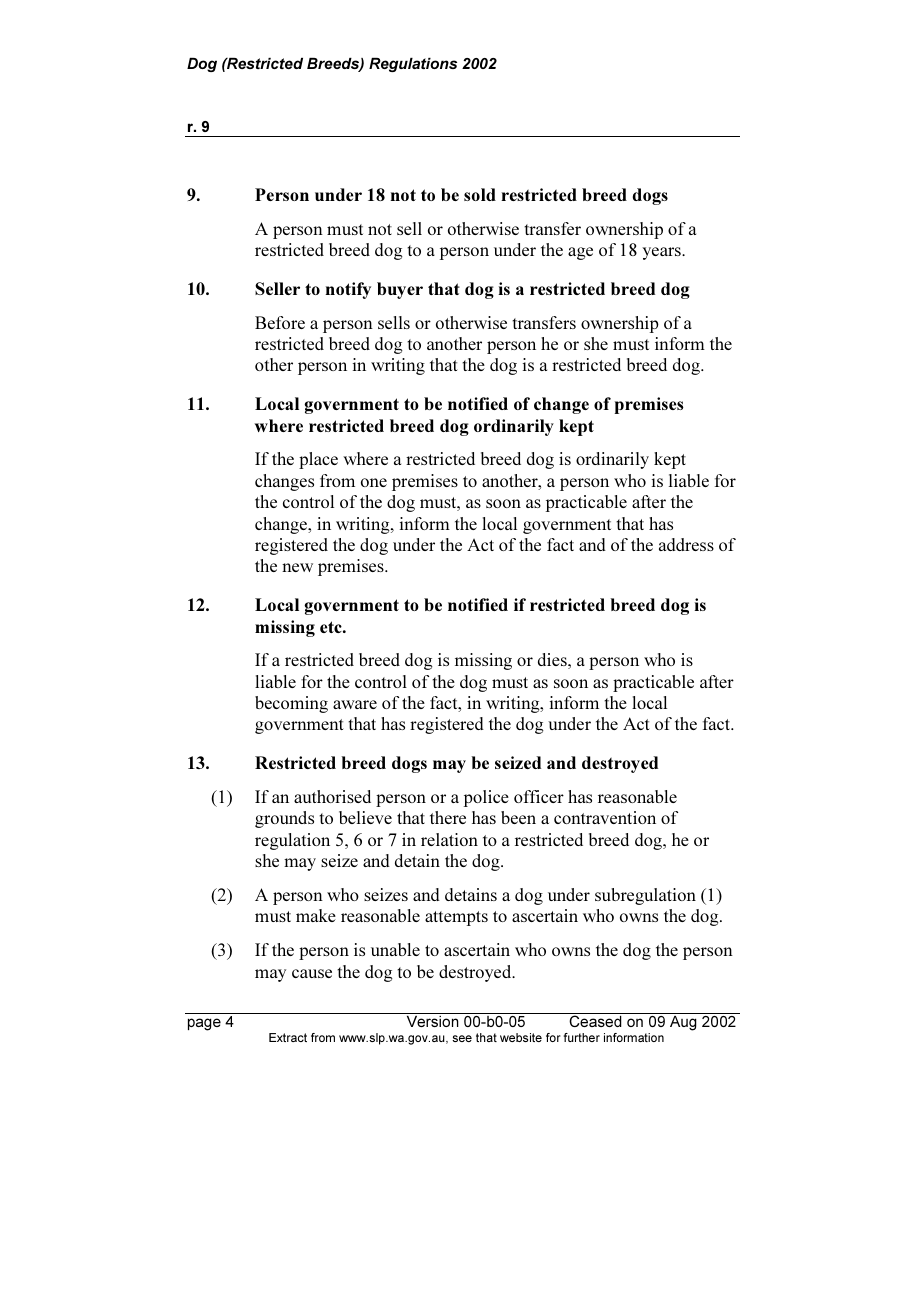  Describe the element at coordinates (297, 567) in the image. I see `new` at that location.
